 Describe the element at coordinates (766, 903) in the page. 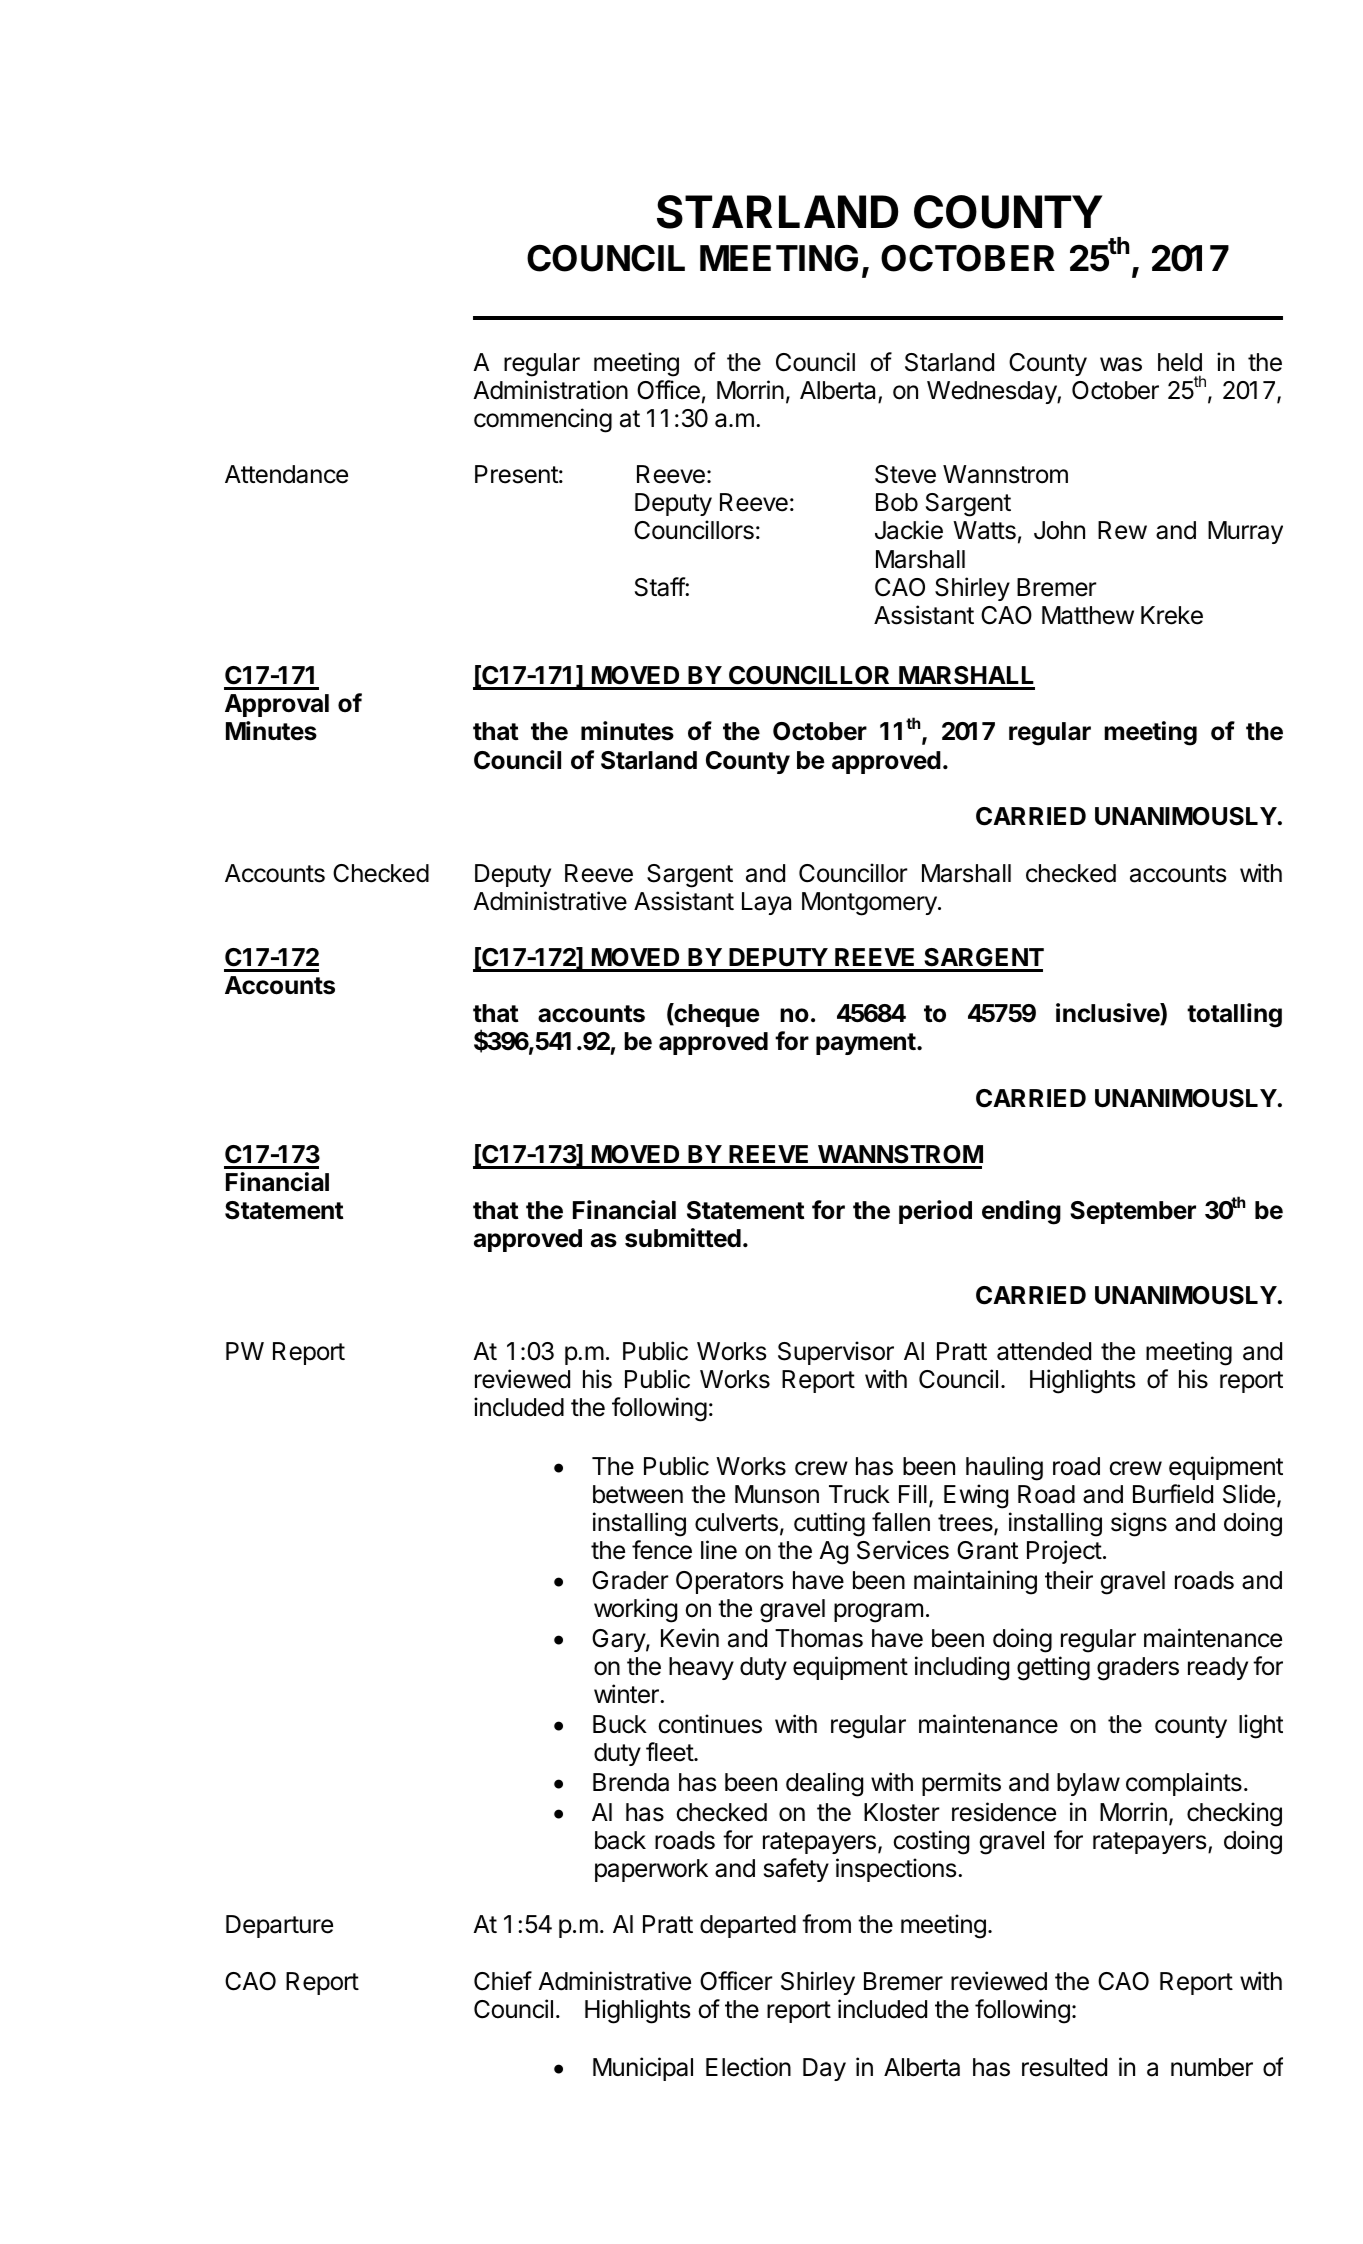

I see `Laya` at that location.
